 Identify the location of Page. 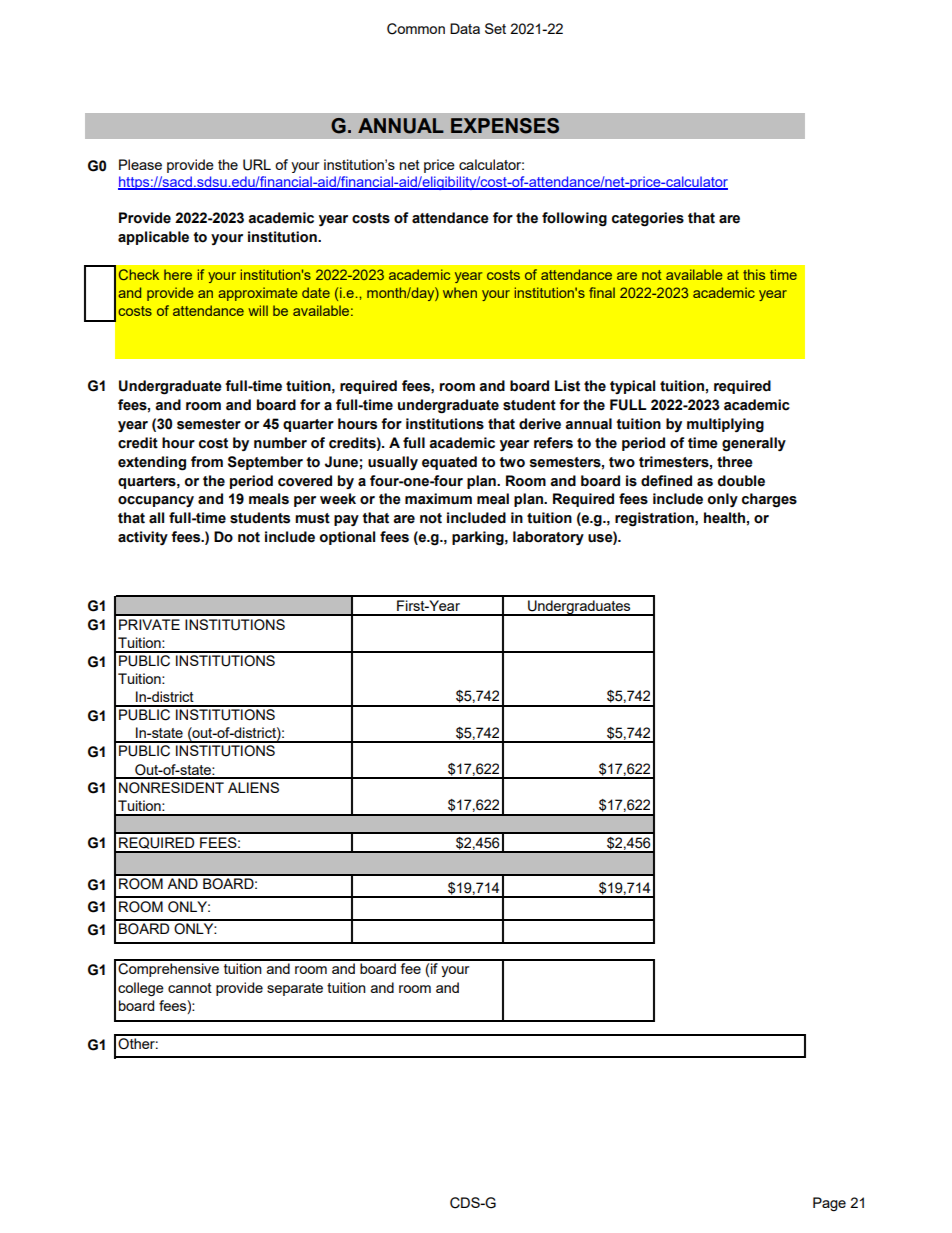
(829, 1204).
